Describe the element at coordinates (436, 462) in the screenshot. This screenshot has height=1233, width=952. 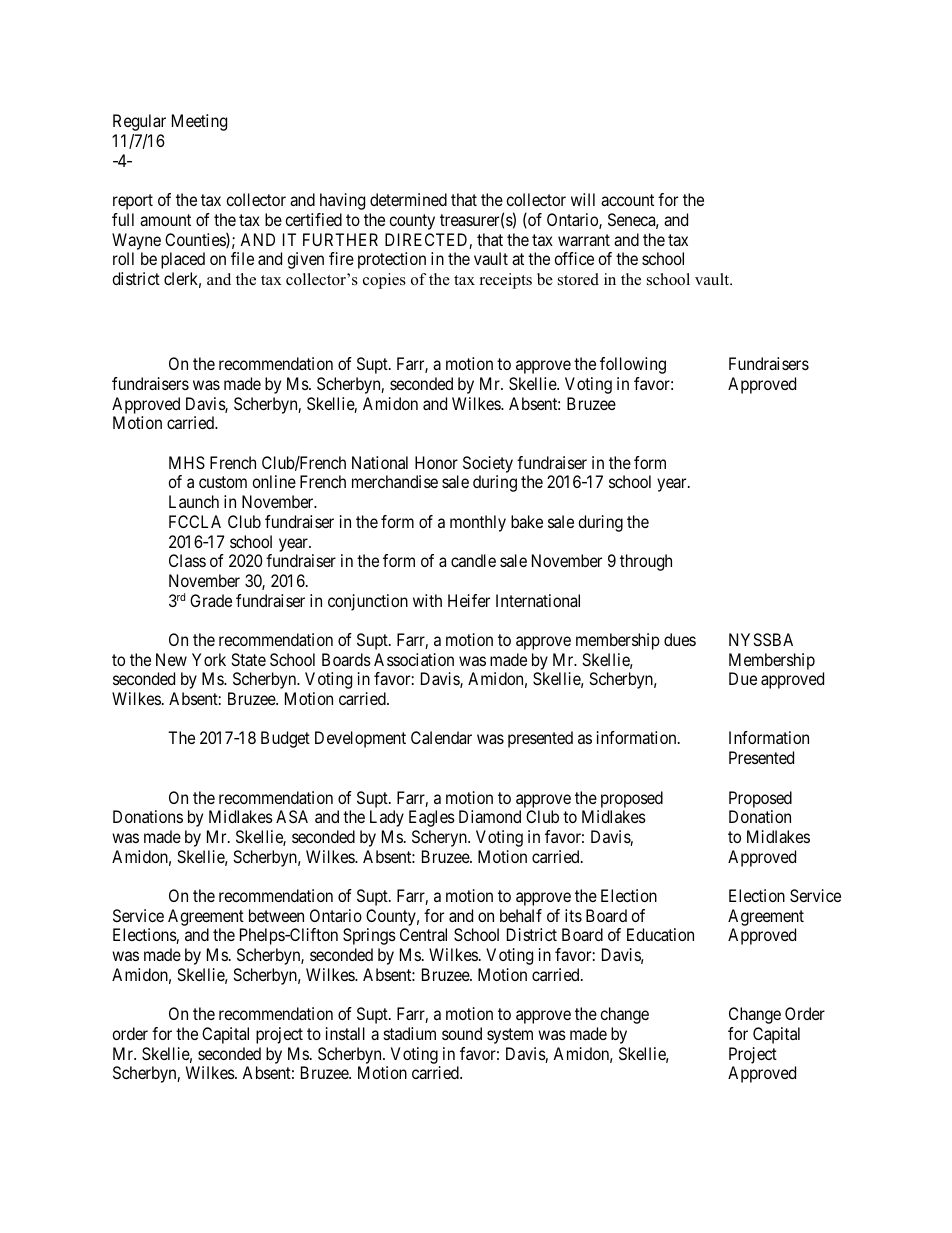
I see `Honor` at that location.
